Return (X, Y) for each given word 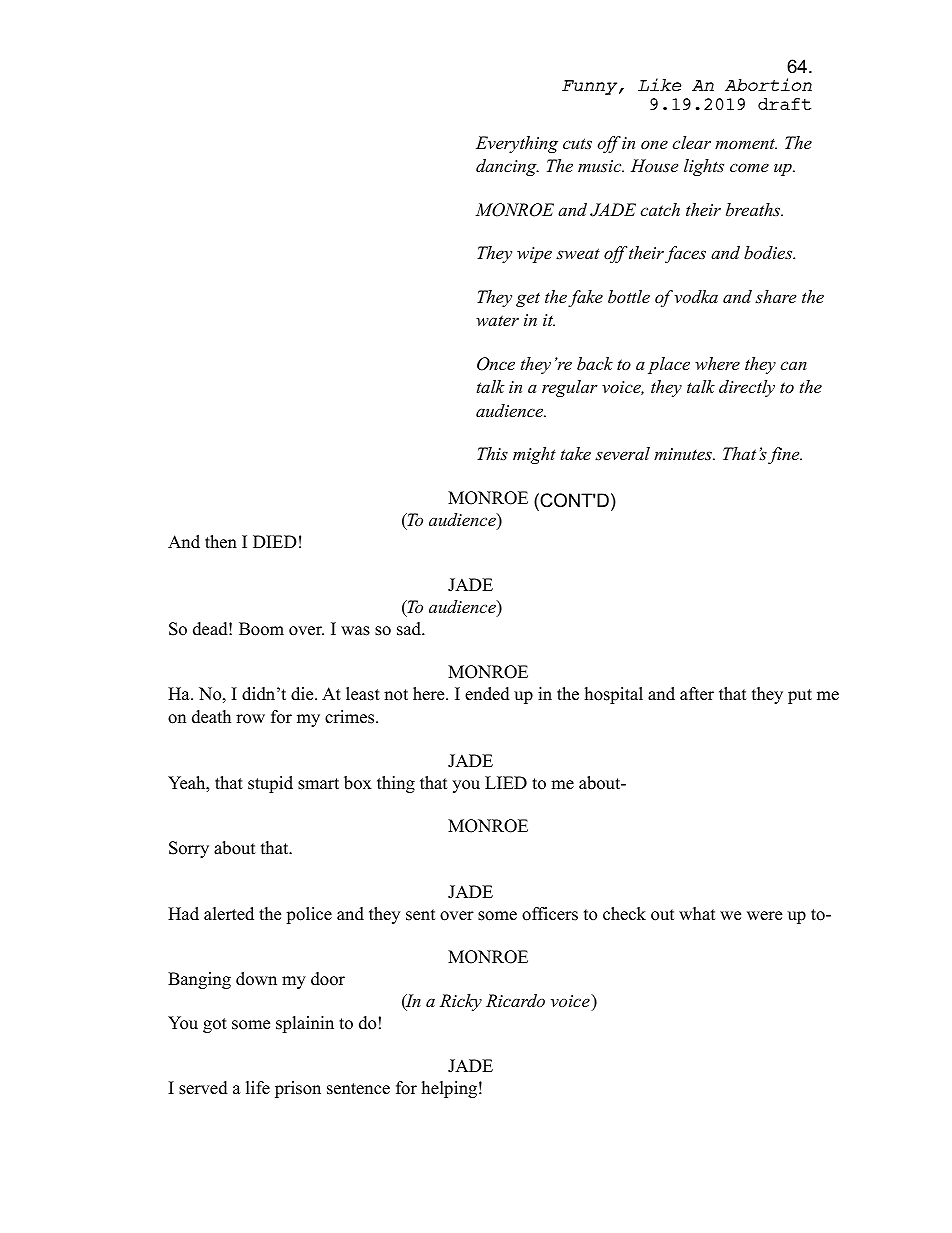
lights (704, 167)
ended (487, 694)
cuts (577, 143)
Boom (261, 629)
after (697, 694)
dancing (507, 167)
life (258, 1088)
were (764, 916)
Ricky (461, 1002)
